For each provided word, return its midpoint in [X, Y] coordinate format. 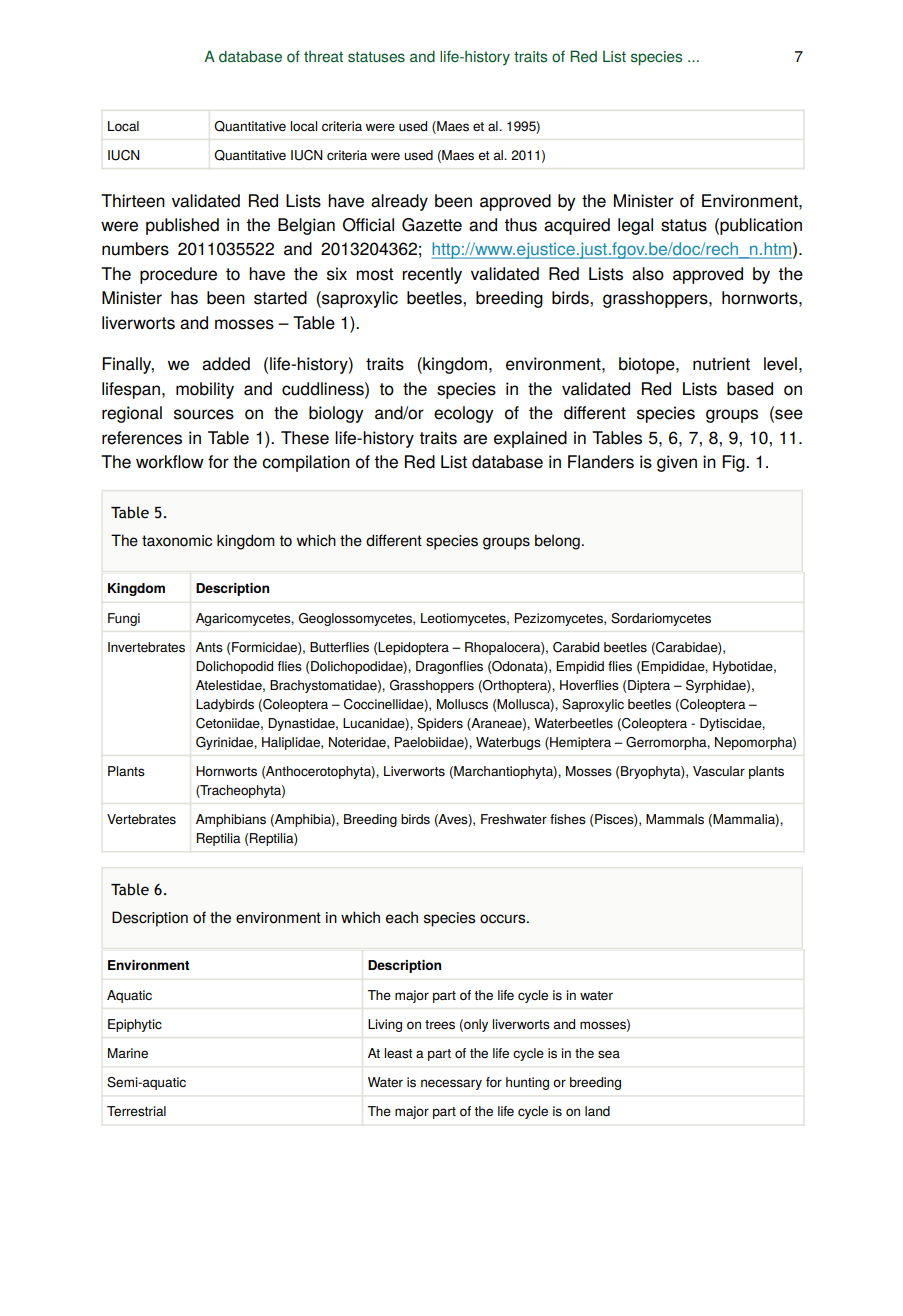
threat [323, 56]
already [399, 202]
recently [432, 275]
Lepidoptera [413, 648]
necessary [451, 1084]
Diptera [649, 686]
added [226, 364]
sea [609, 1054]
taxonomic [177, 541]
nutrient [721, 364]
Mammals [675, 819]
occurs [504, 919]
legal [635, 226]
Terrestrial [136, 1111]
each [402, 917]
